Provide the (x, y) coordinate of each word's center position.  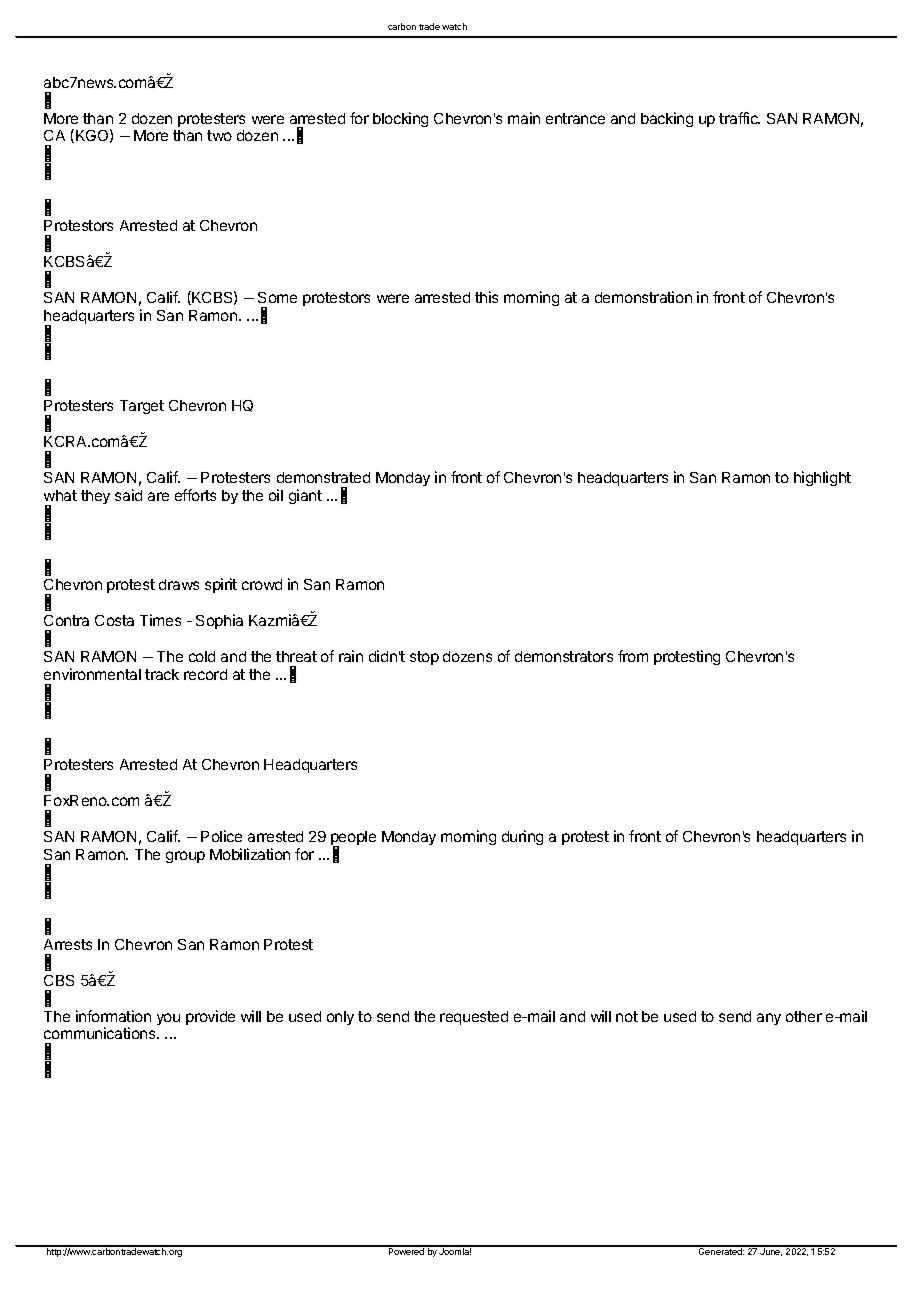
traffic (739, 118)
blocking (400, 119)
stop (424, 658)
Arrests (68, 944)
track (162, 674)
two (219, 135)
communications (101, 1033)
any (769, 1019)
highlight (822, 478)
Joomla (455, 1250)
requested (474, 1018)
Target (142, 407)
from (633, 656)
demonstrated (323, 477)
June (771, 1251)
